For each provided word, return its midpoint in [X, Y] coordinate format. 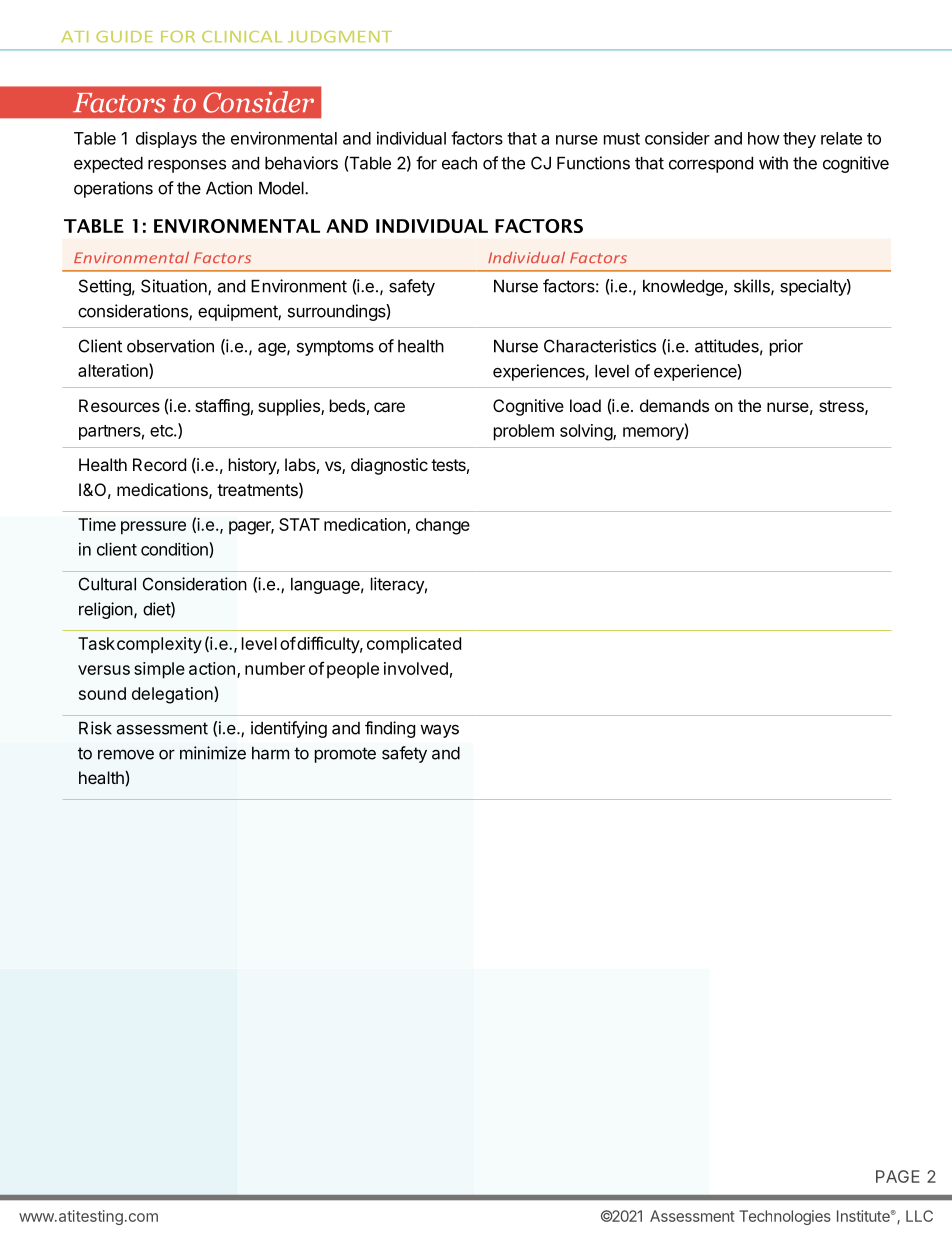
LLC [919, 1216]
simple [159, 670]
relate [841, 138]
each [459, 163]
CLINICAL [242, 37]
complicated [414, 645]
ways [439, 731]
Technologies [785, 1217]
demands [674, 405]
